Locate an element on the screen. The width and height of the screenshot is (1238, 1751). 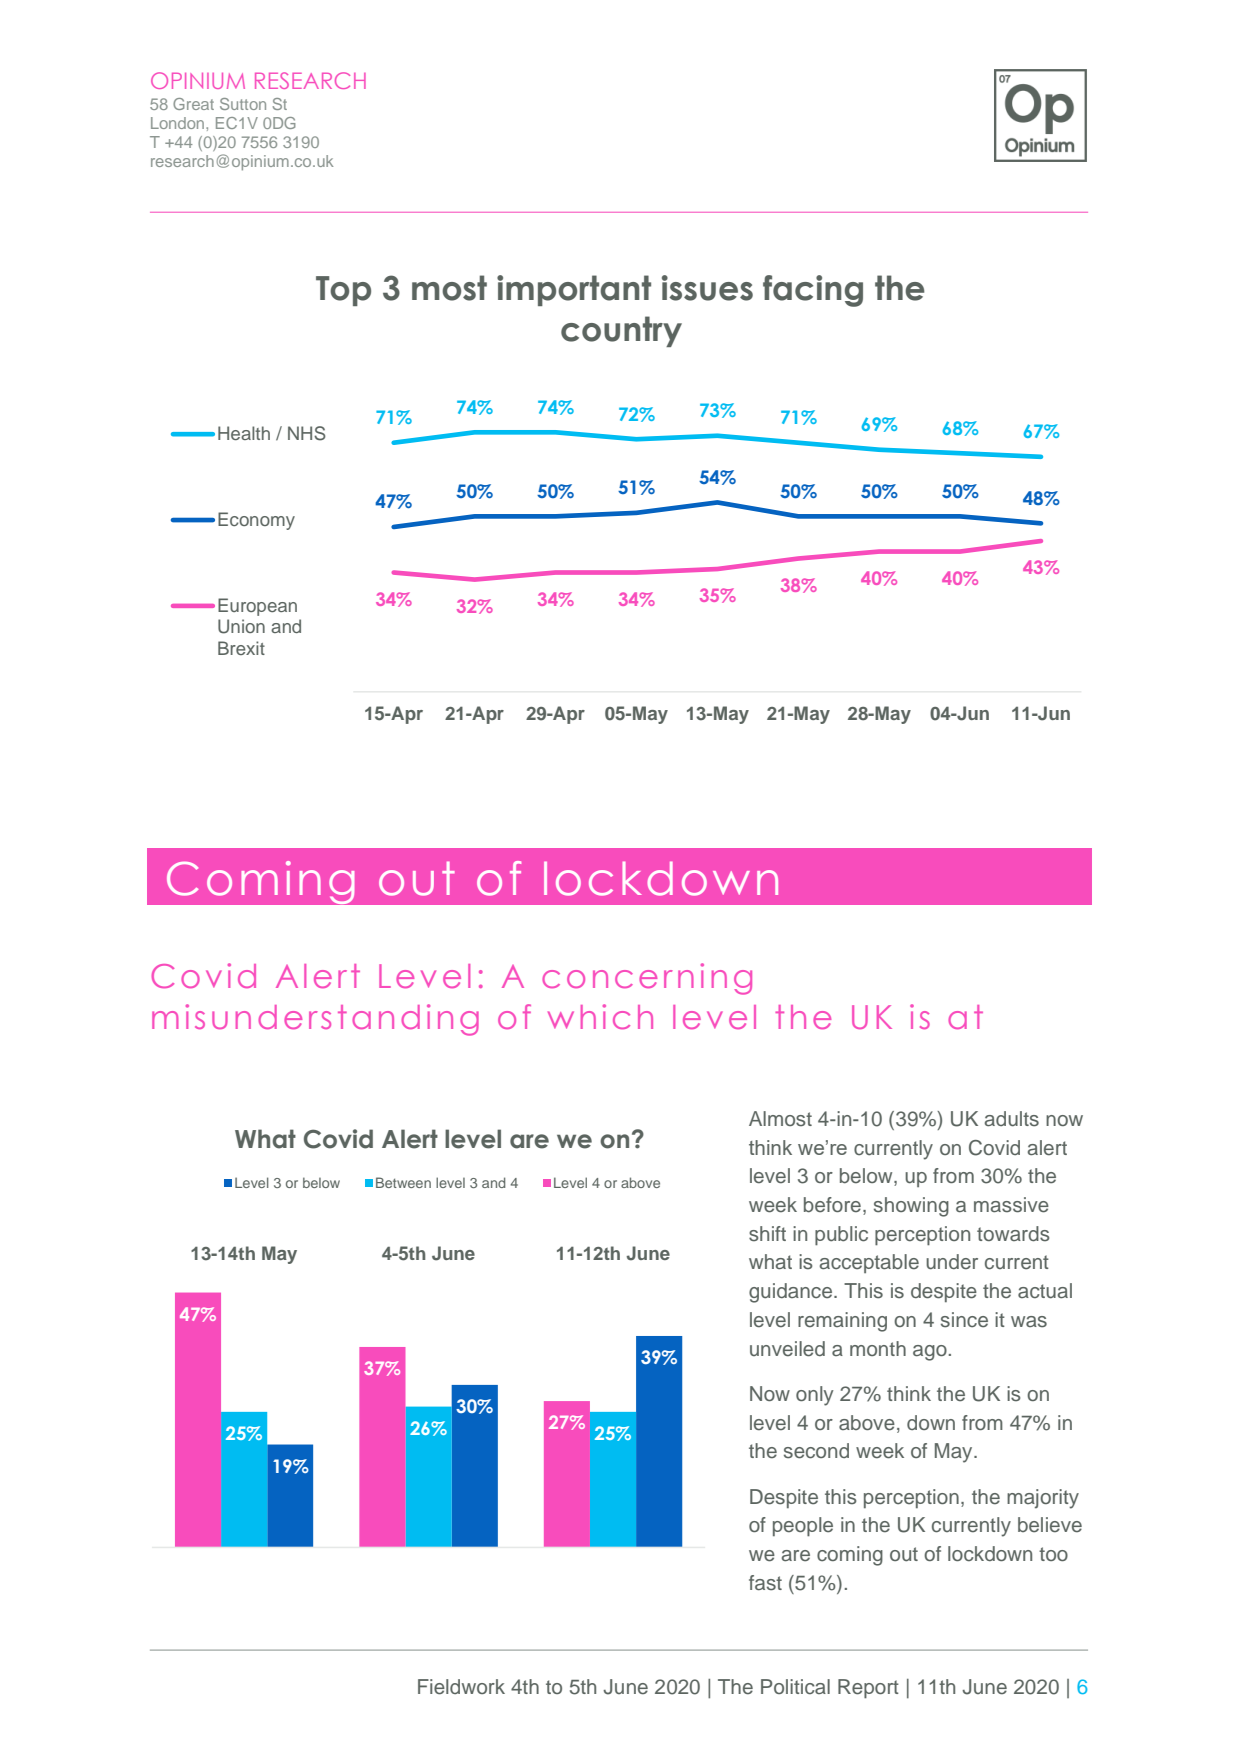
Report is located at coordinates (868, 1689).
